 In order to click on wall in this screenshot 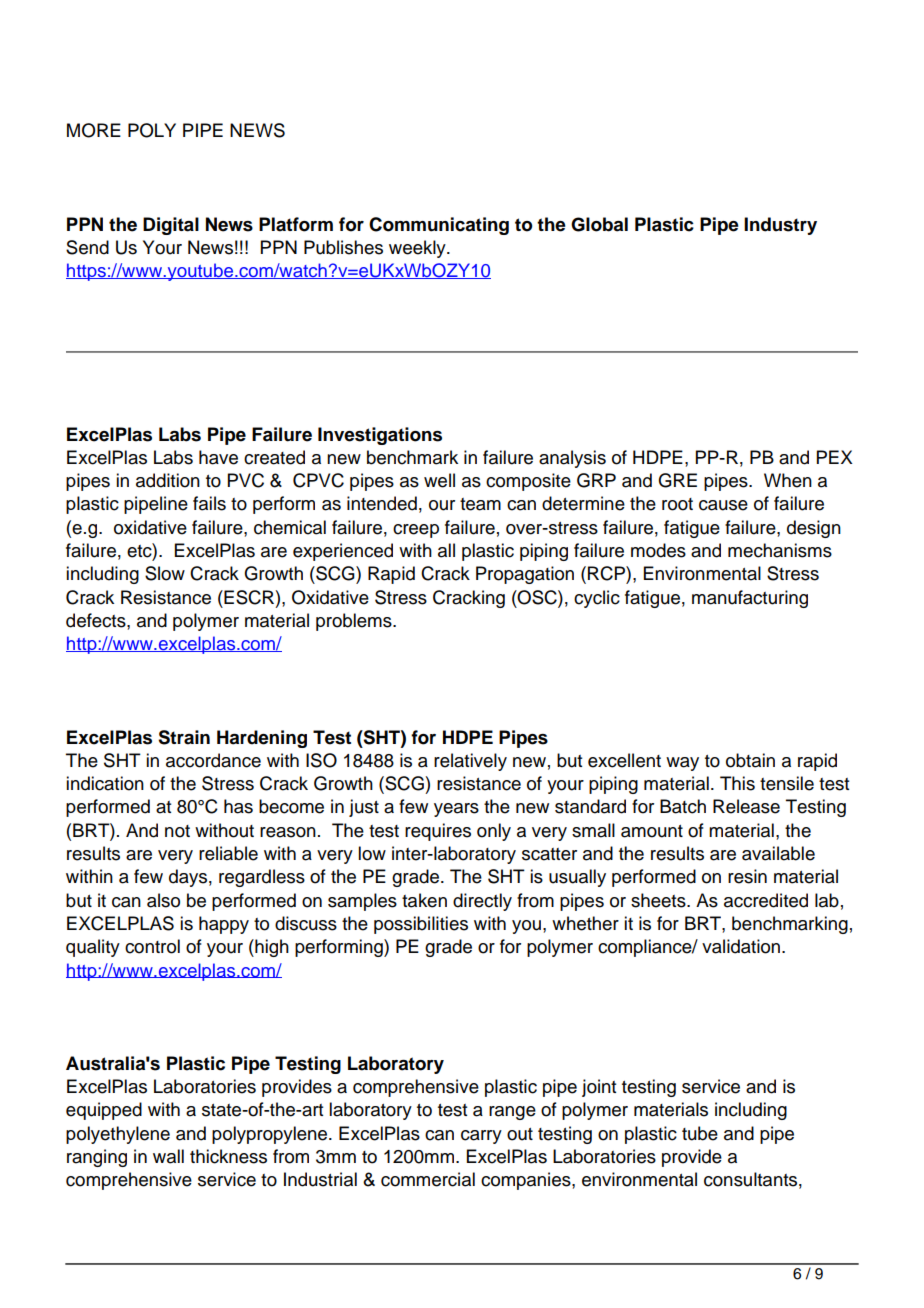, I will do `click(168, 1156)`.
